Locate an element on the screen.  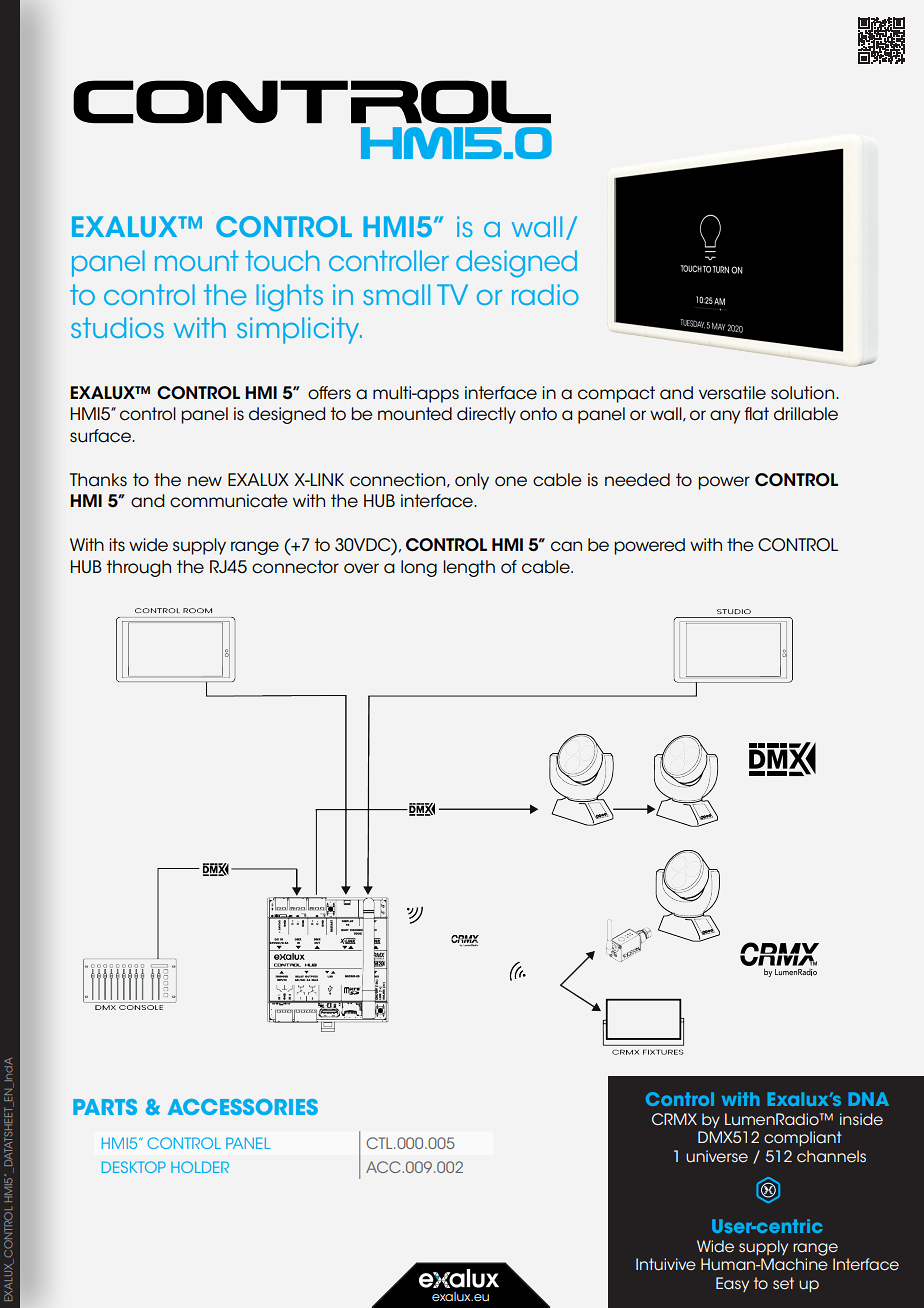
universe is located at coordinates (717, 1156).
